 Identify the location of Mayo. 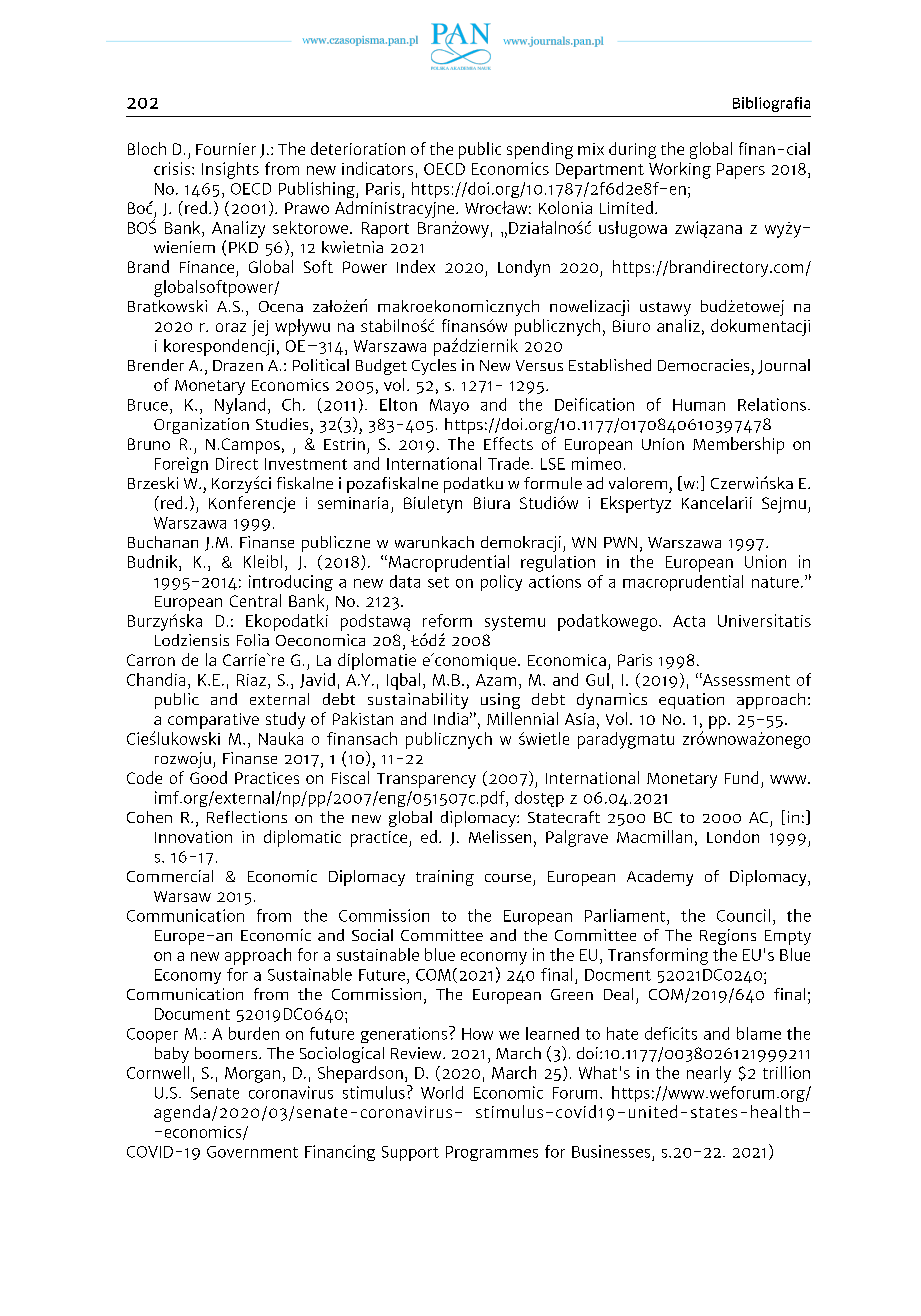
(449, 406).
